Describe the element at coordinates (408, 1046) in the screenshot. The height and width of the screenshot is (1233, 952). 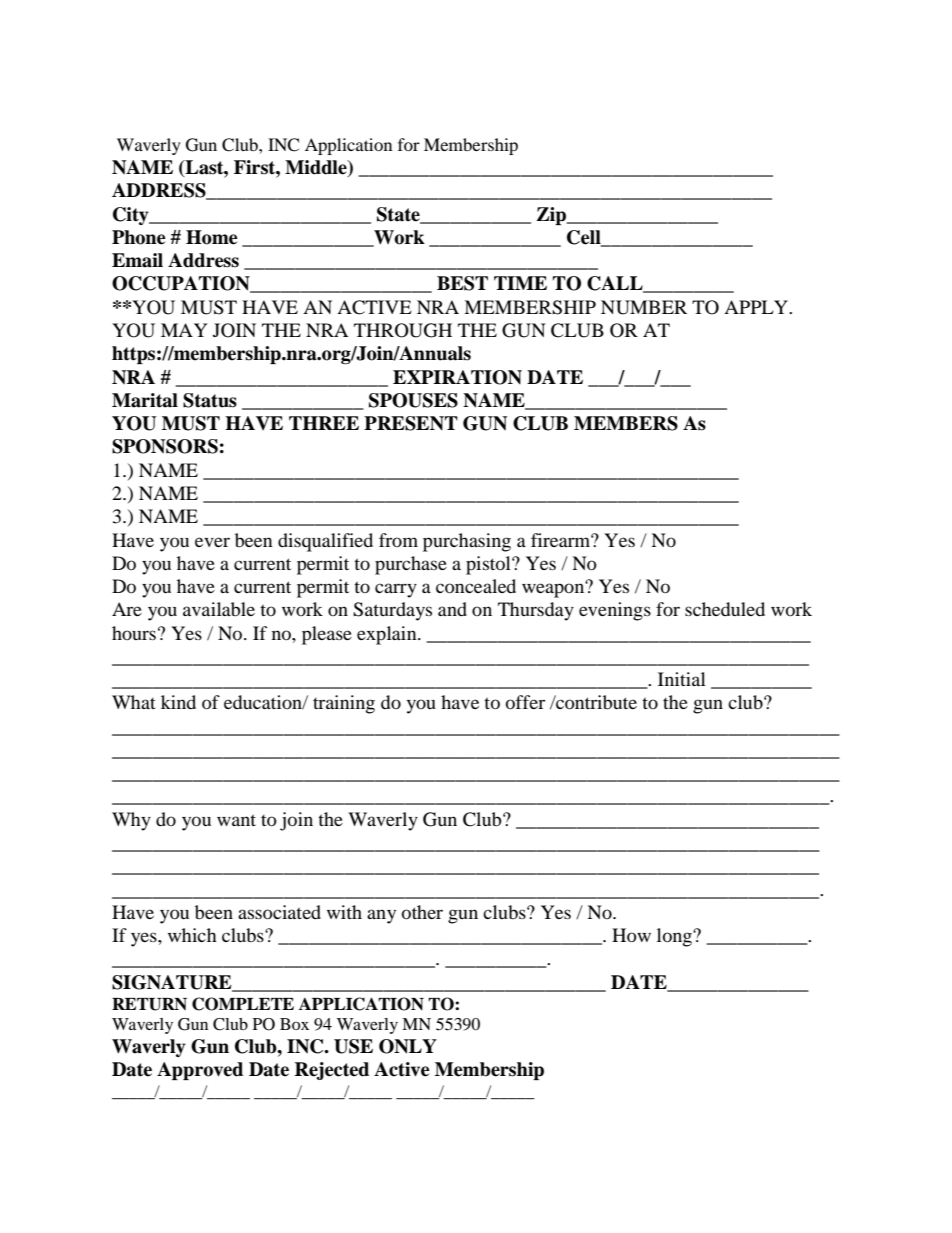
I see `ONLY` at that location.
